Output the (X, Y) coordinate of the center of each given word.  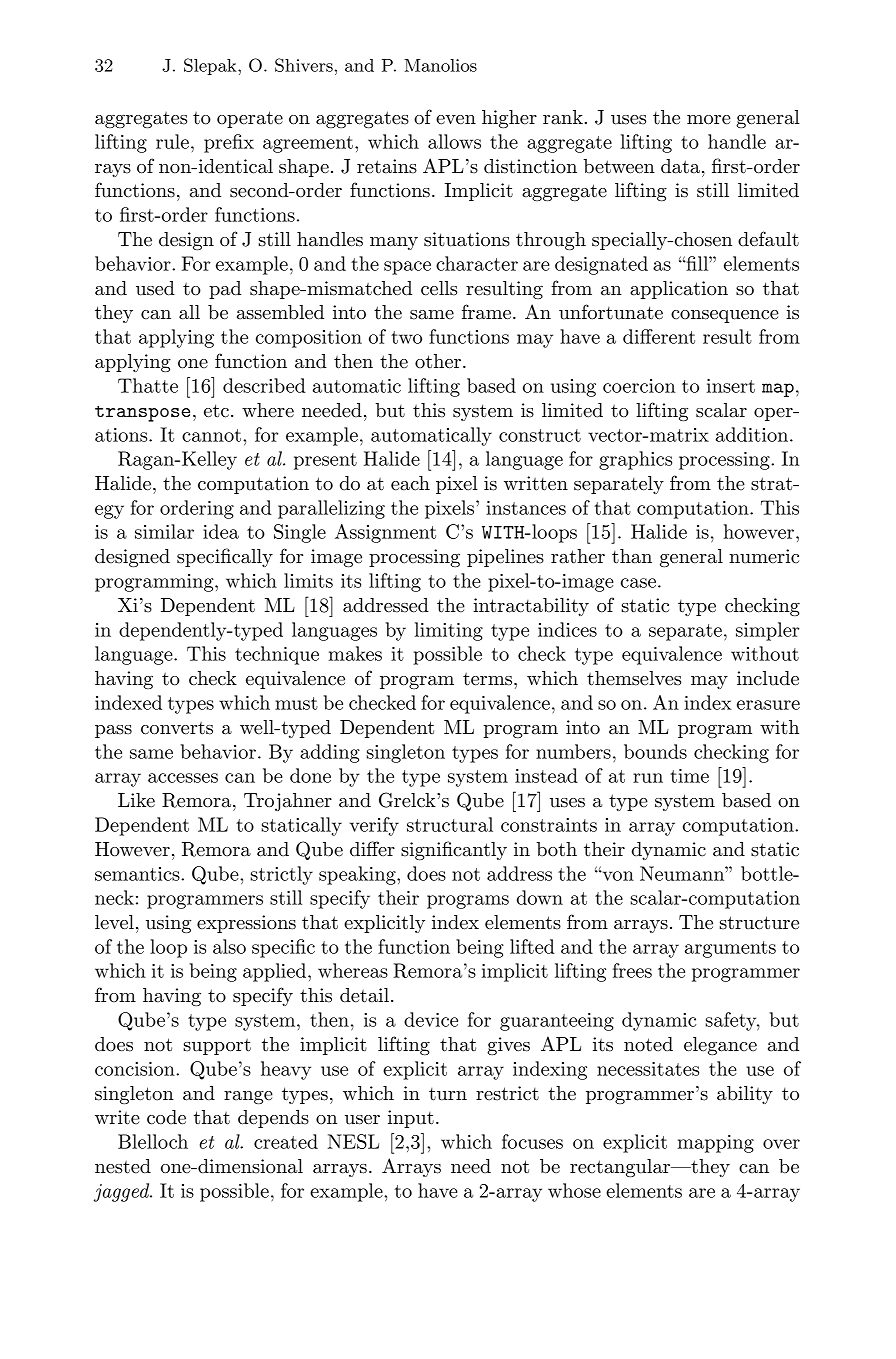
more (709, 120)
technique (277, 655)
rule (172, 141)
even (456, 120)
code (166, 1117)
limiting (449, 631)
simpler (767, 631)
